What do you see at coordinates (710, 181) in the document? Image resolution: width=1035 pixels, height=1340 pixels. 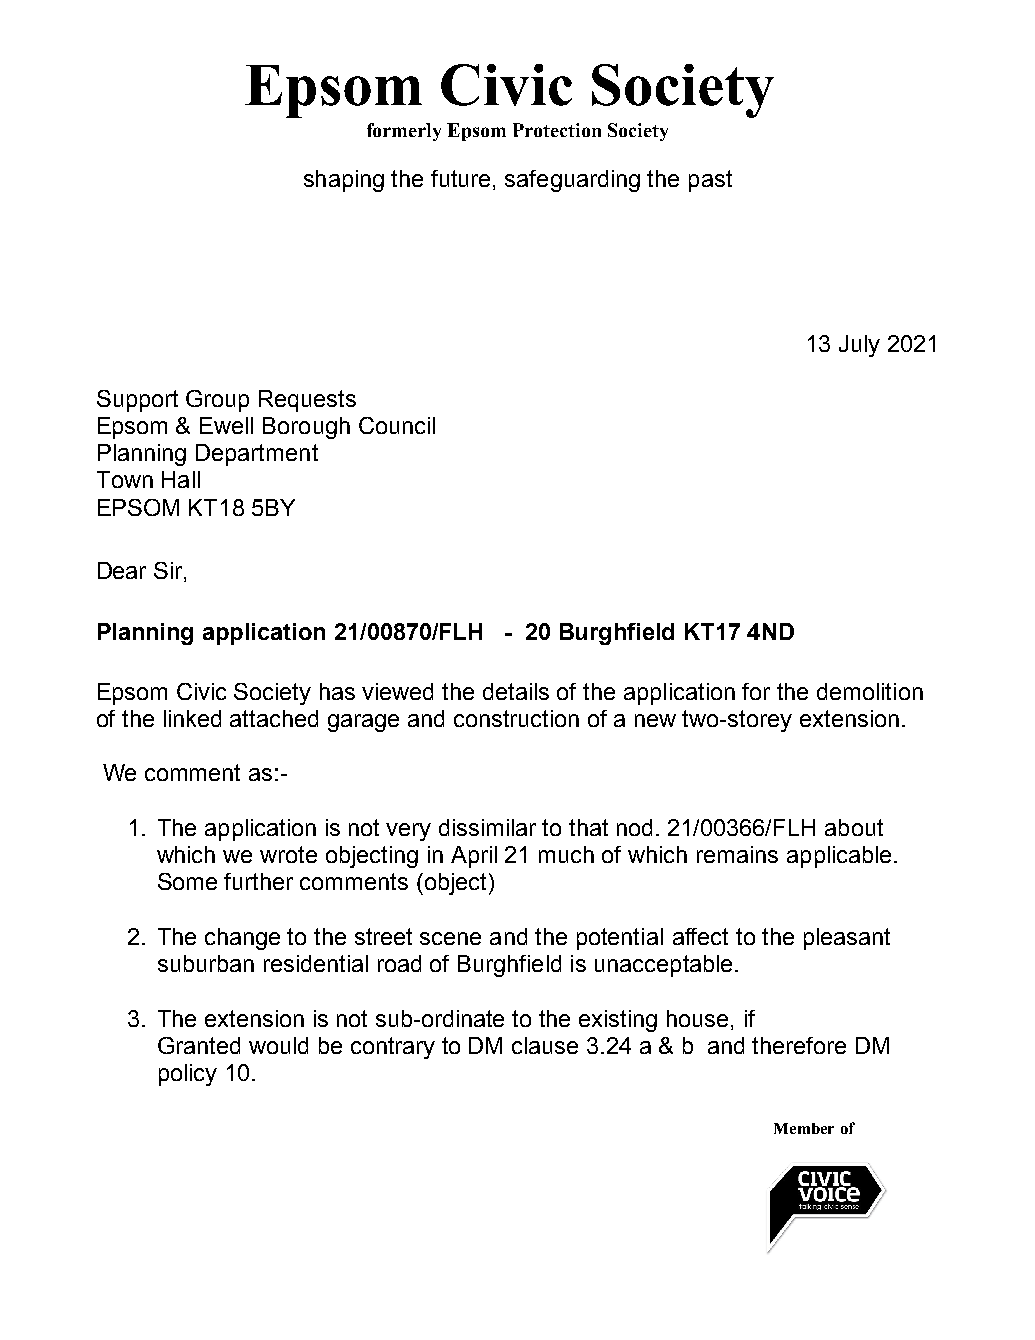 I see `past` at bounding box center [710, 181].
